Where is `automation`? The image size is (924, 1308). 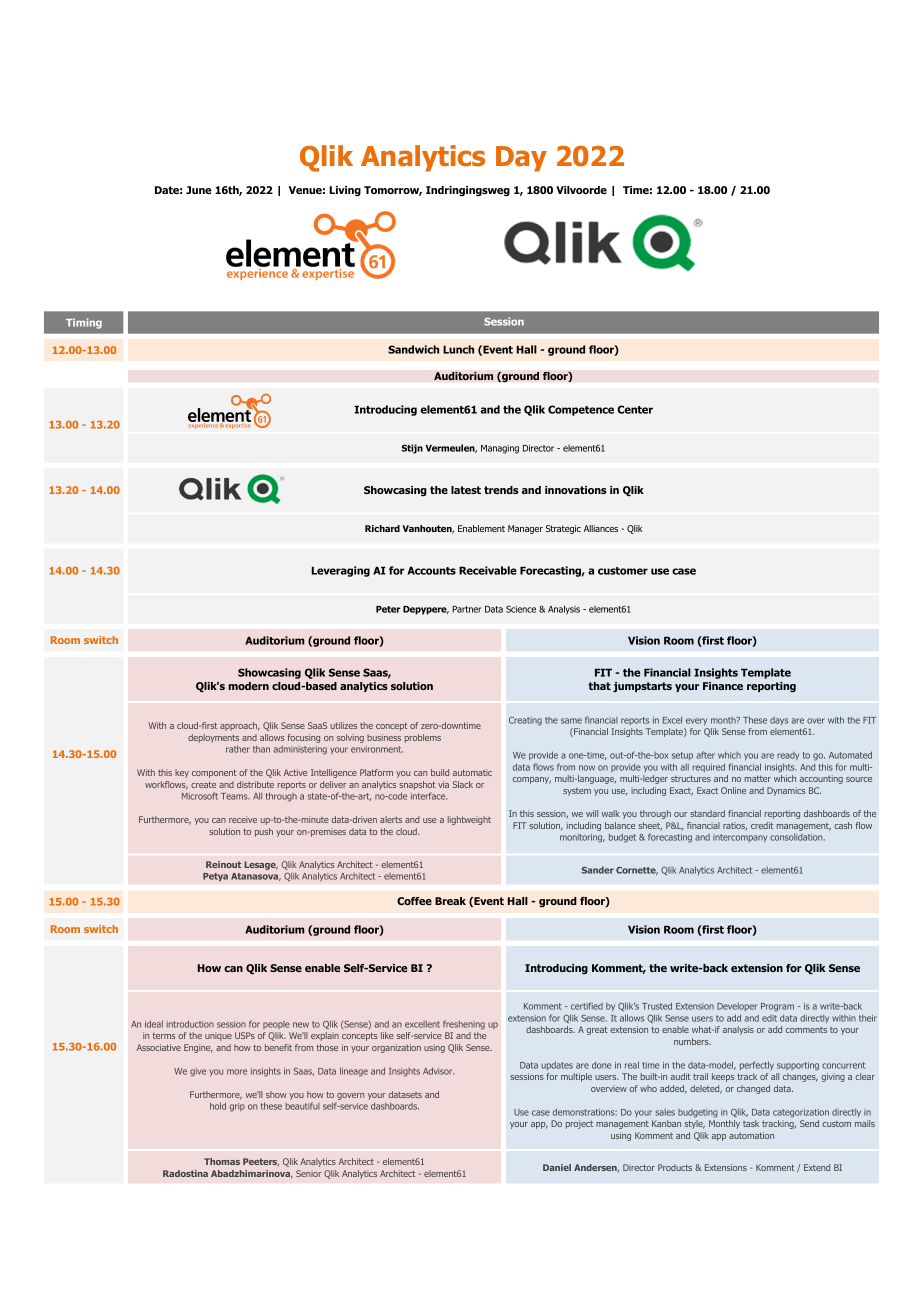
automation is located at coordinates (751, 1135).
